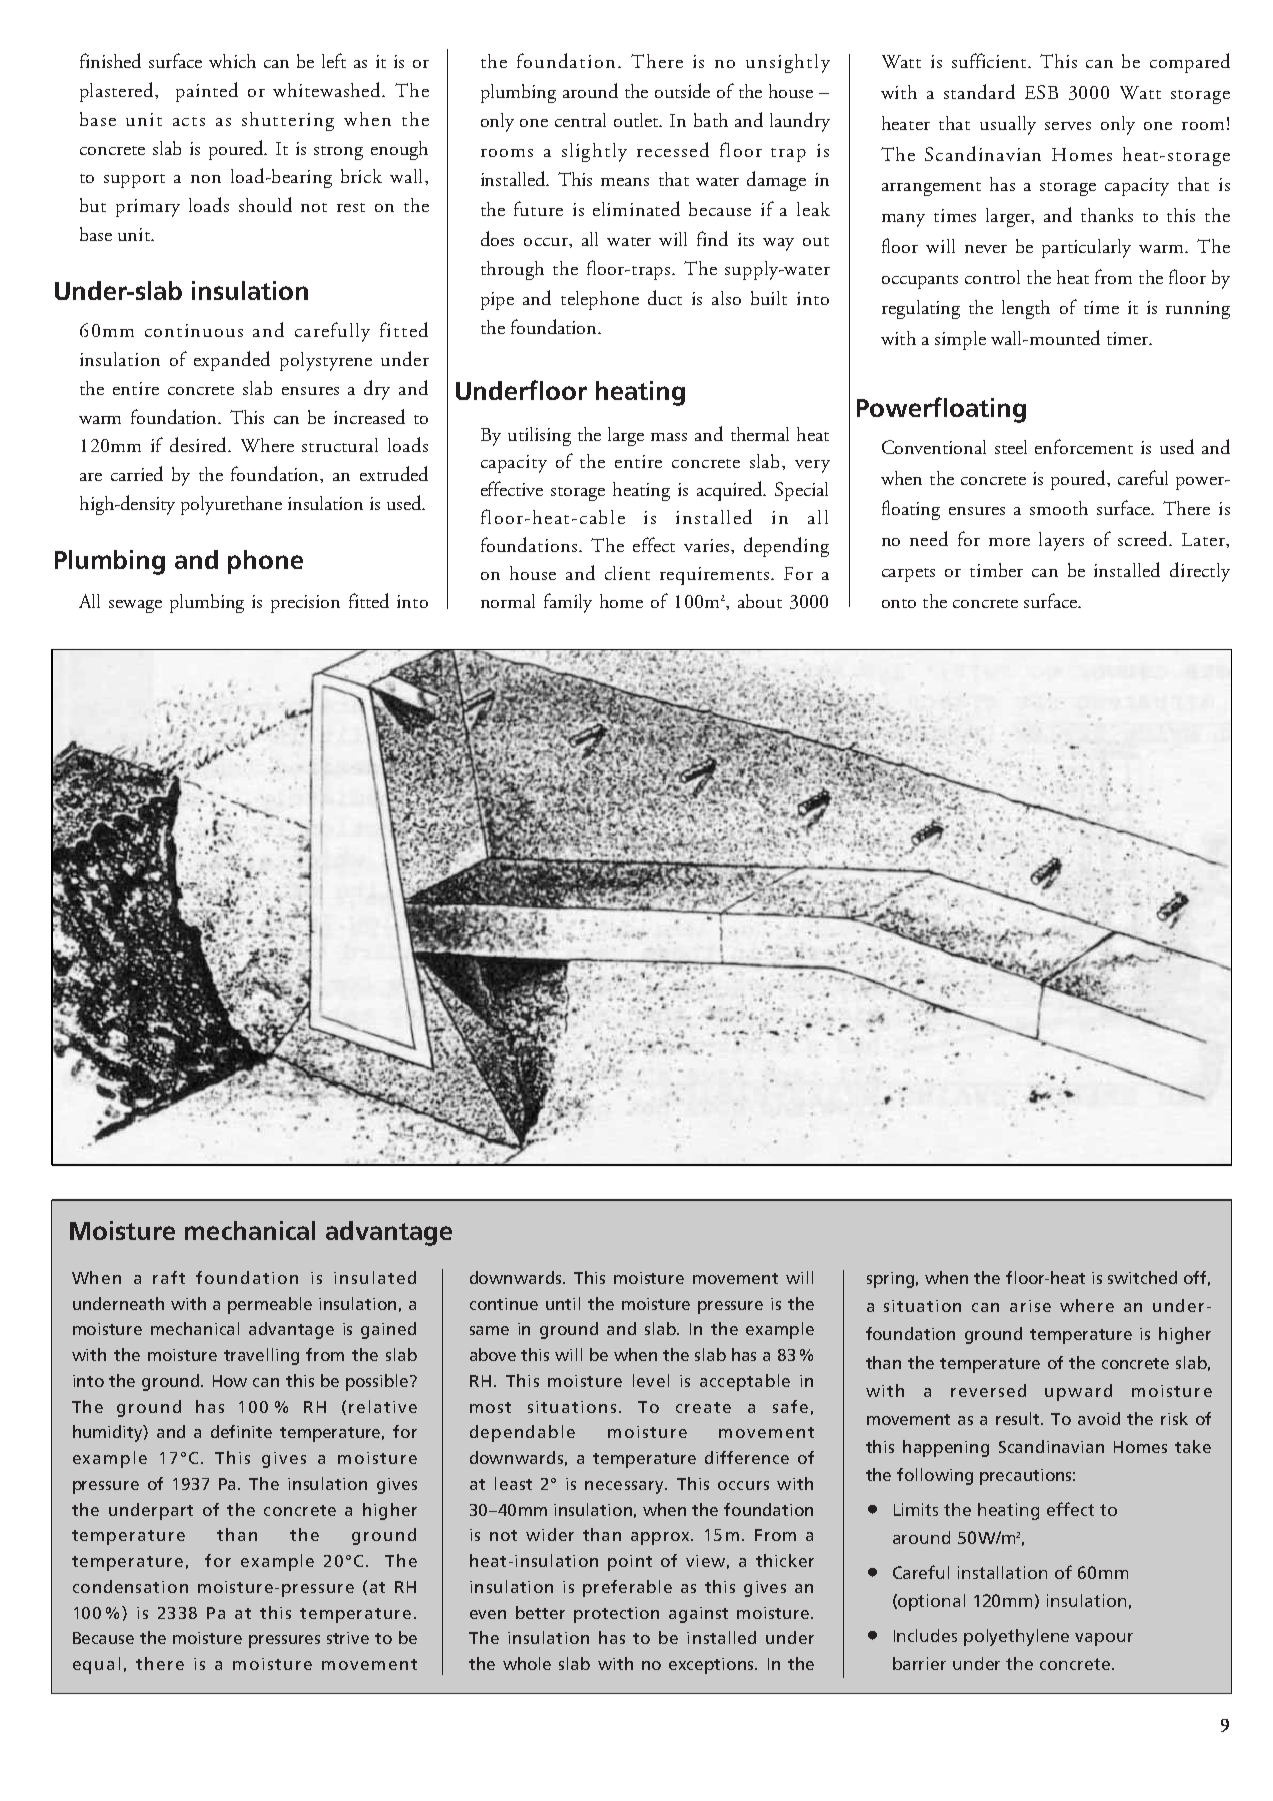  Describe the element at coordinates (207, 92) in the screenshot. I see `painted` at that location.
